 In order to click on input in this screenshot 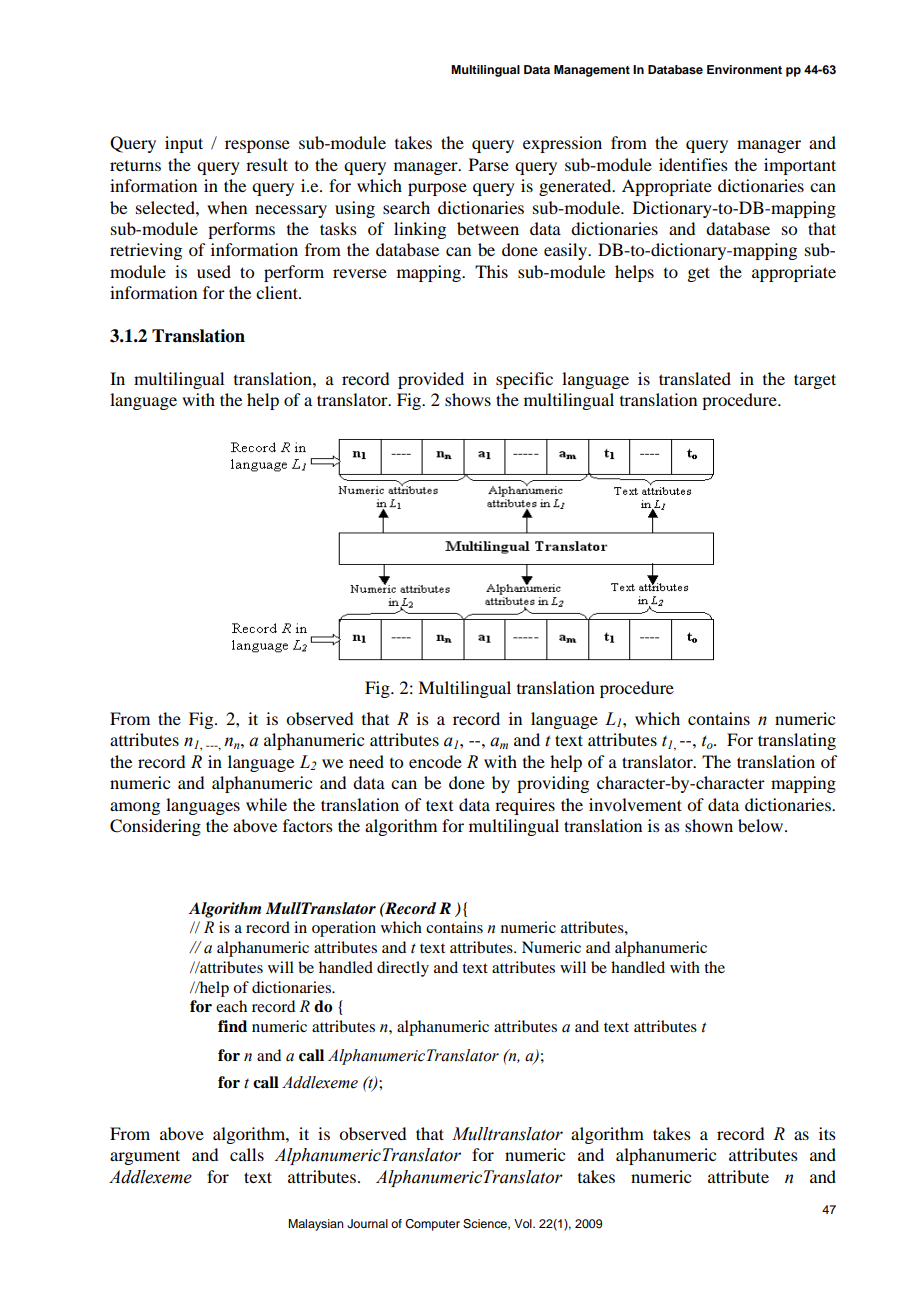, I will do `click(184, 144)`.
